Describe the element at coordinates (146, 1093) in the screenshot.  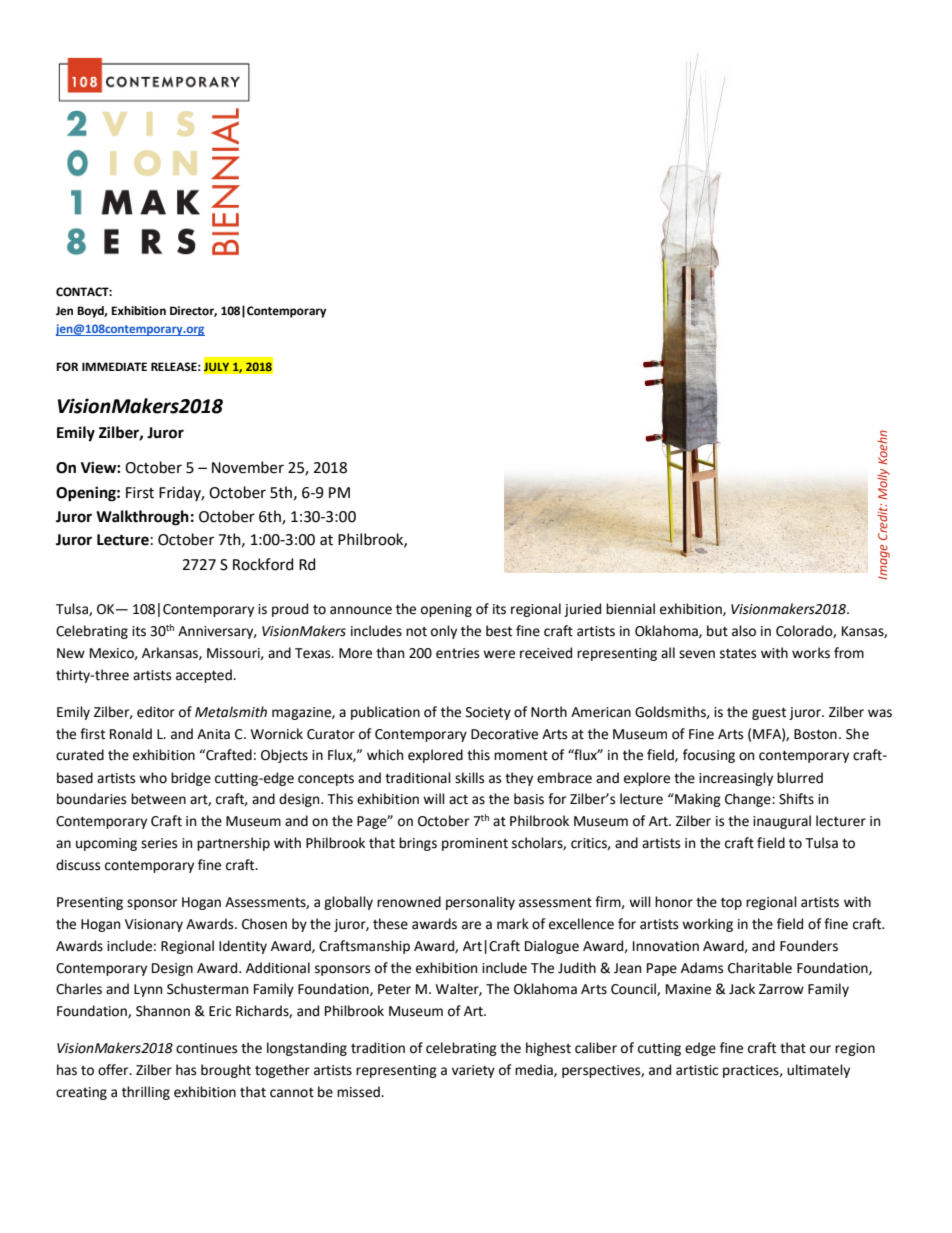
I see `thrilling` at that location.
